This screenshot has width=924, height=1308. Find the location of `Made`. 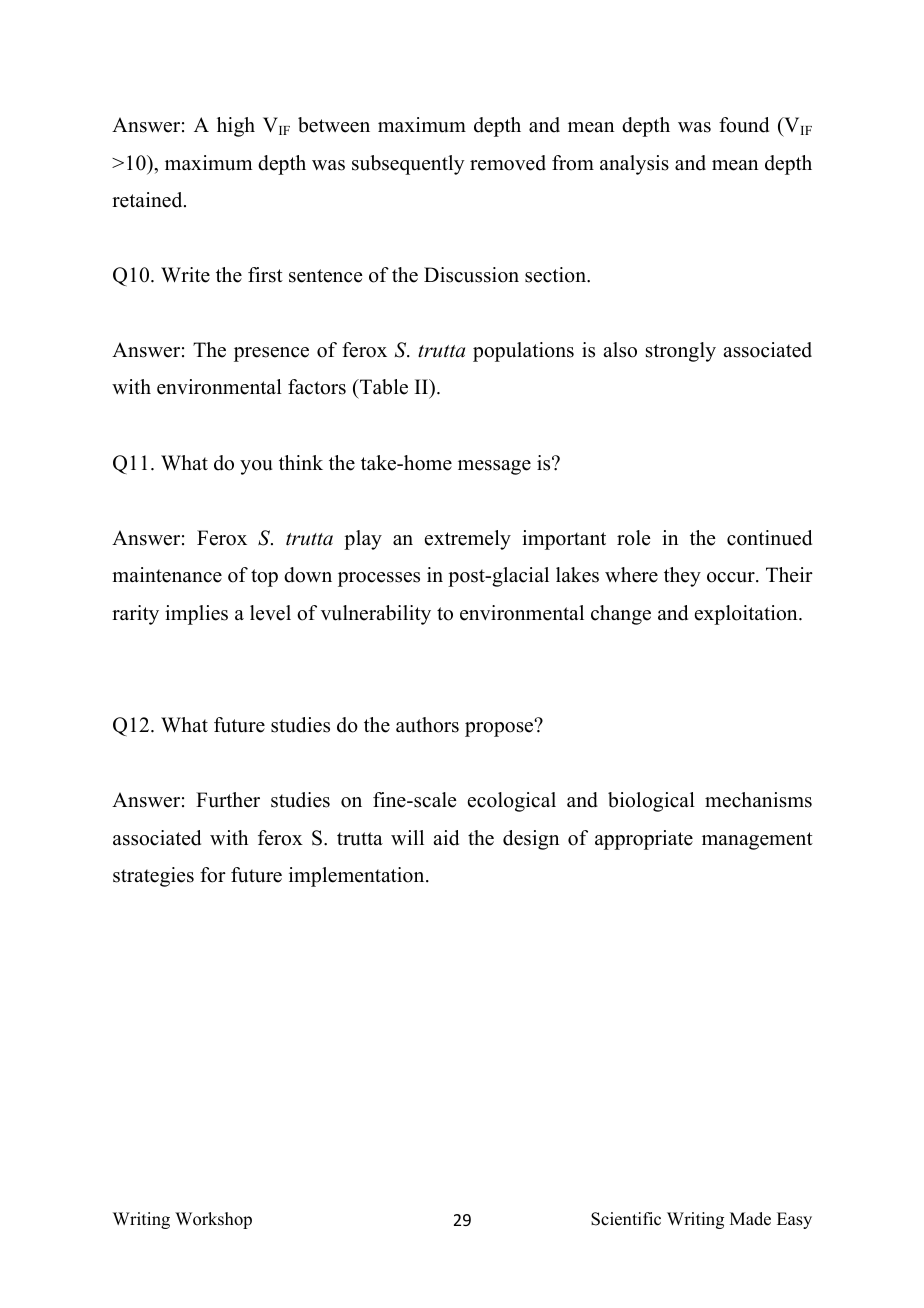

Made is located at coordinates (750, 1219).
